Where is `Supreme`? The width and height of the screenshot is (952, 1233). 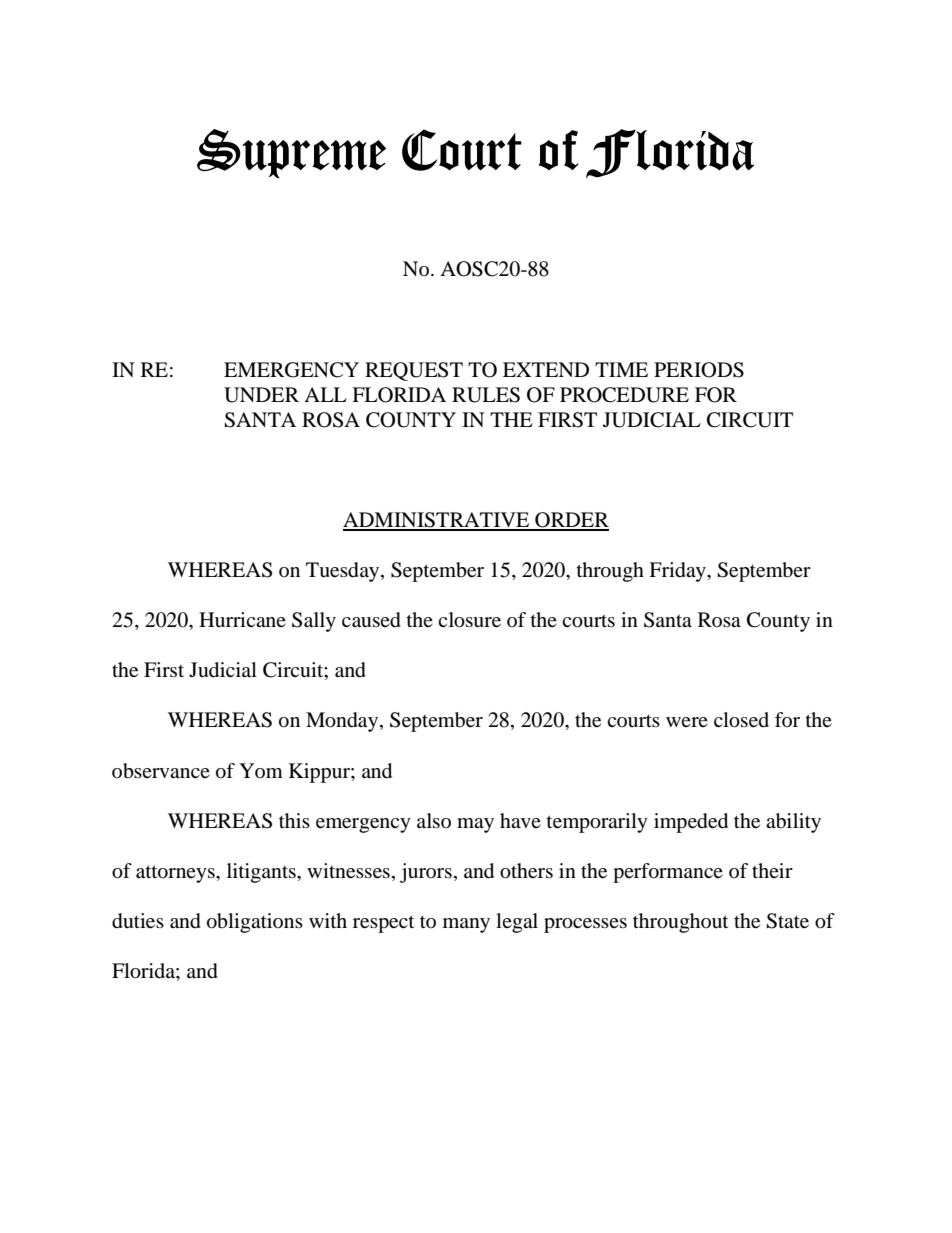 Supreme is located at coordinates (291, 154).
